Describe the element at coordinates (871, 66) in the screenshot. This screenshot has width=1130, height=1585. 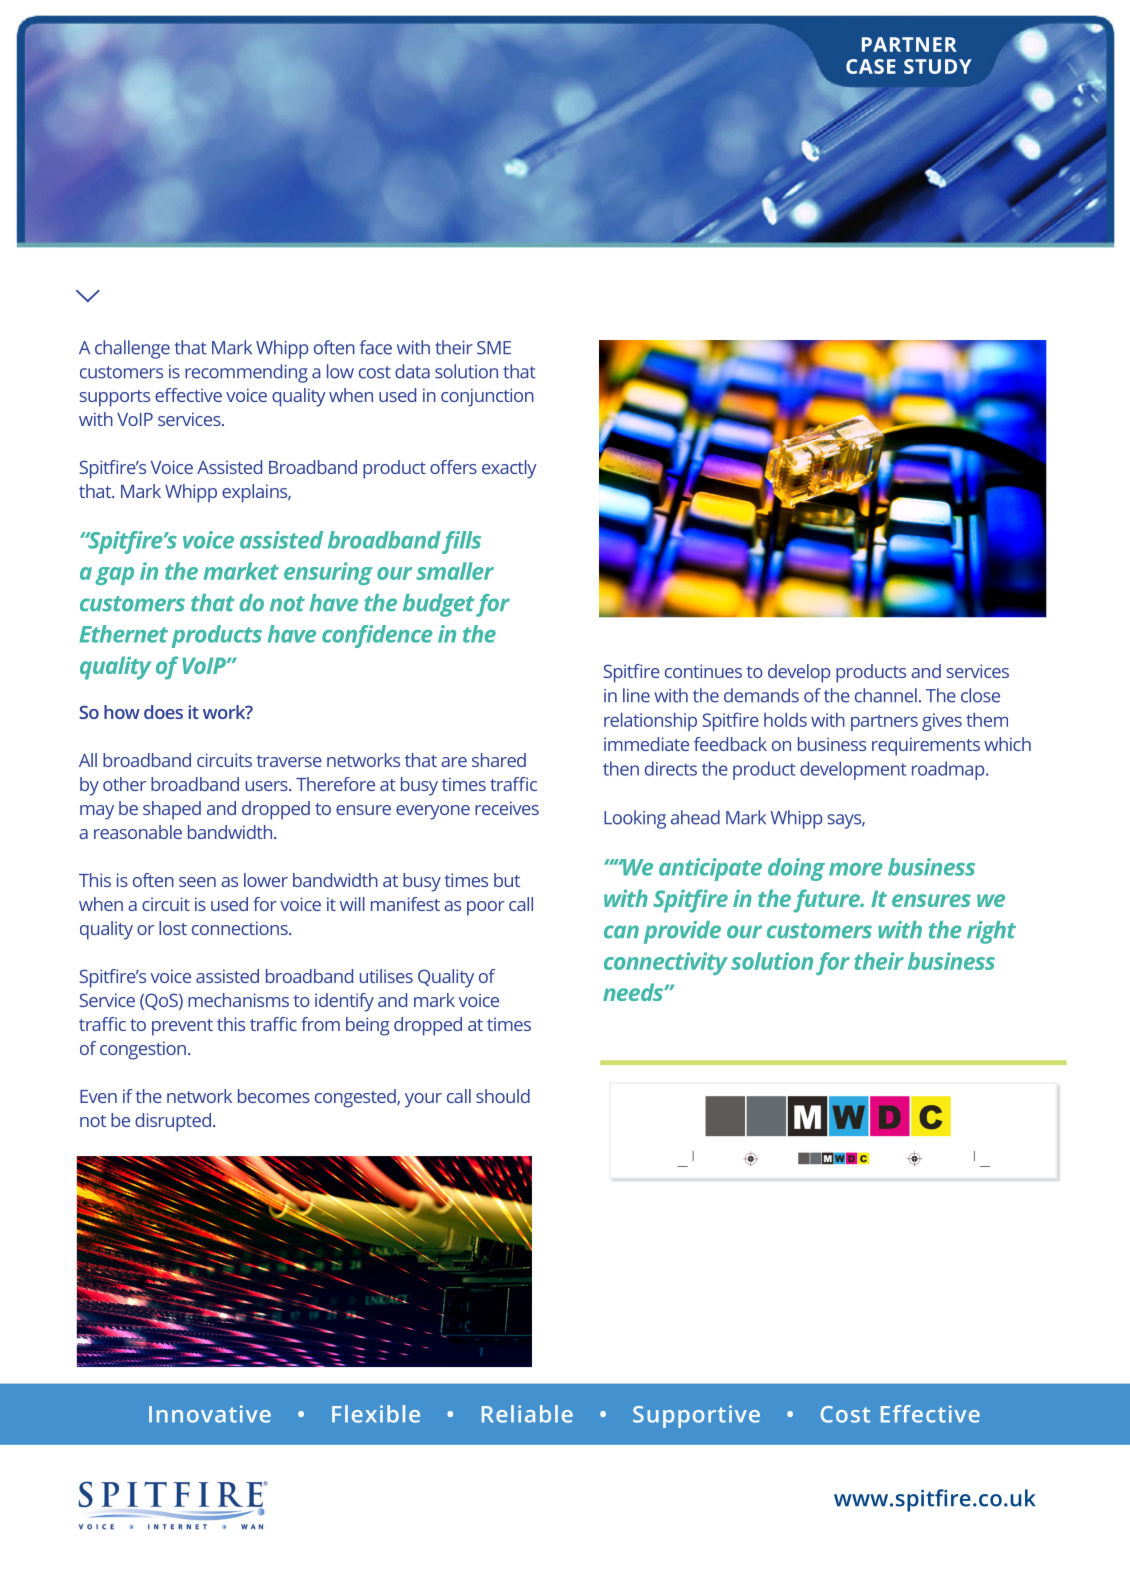
I see `CASE` at that location.
